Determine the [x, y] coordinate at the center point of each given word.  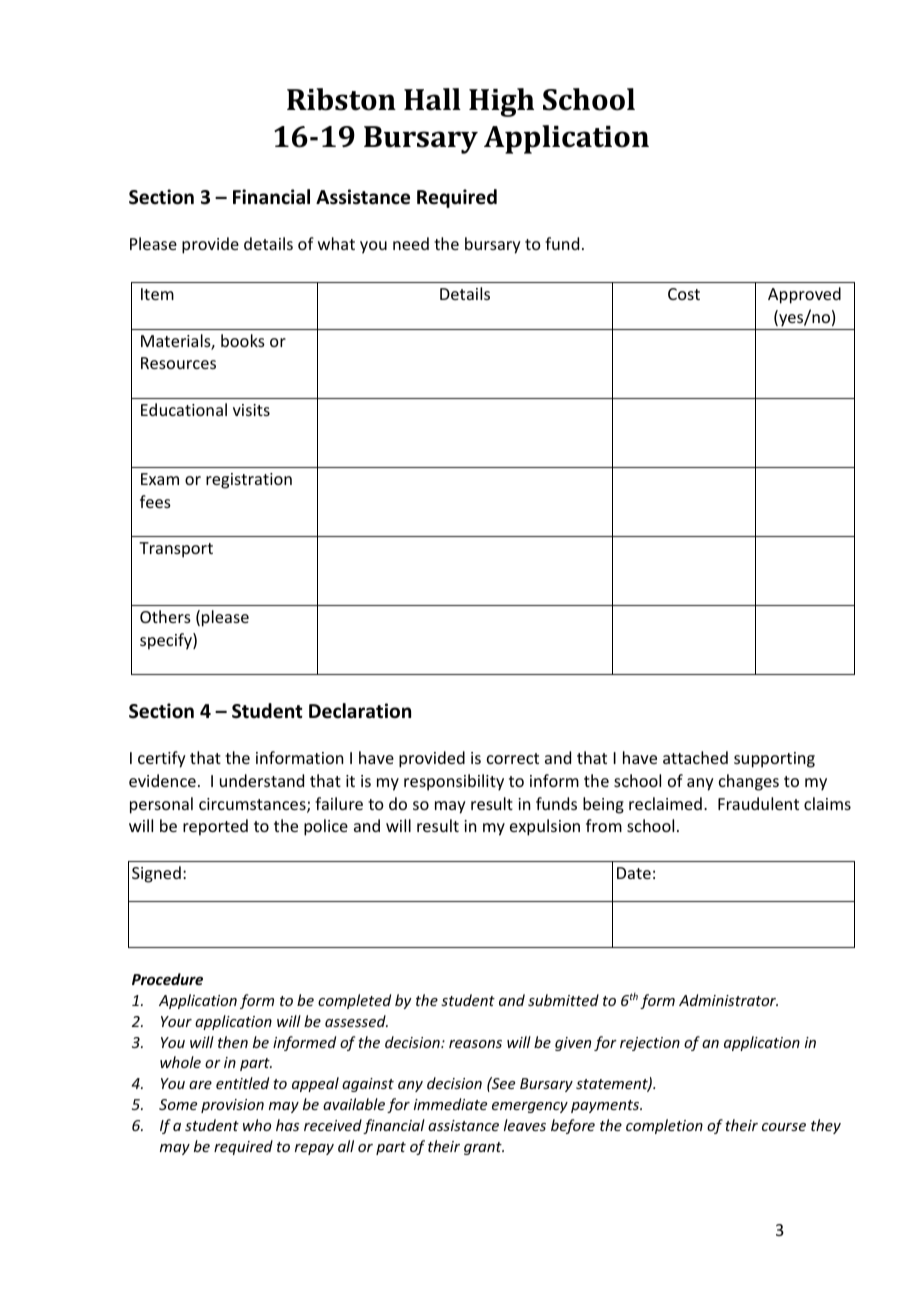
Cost [684, 294]
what [336, 243]
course [784, 1127]
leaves [525, 1125]
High [501, 102]
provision [232, 1106]
